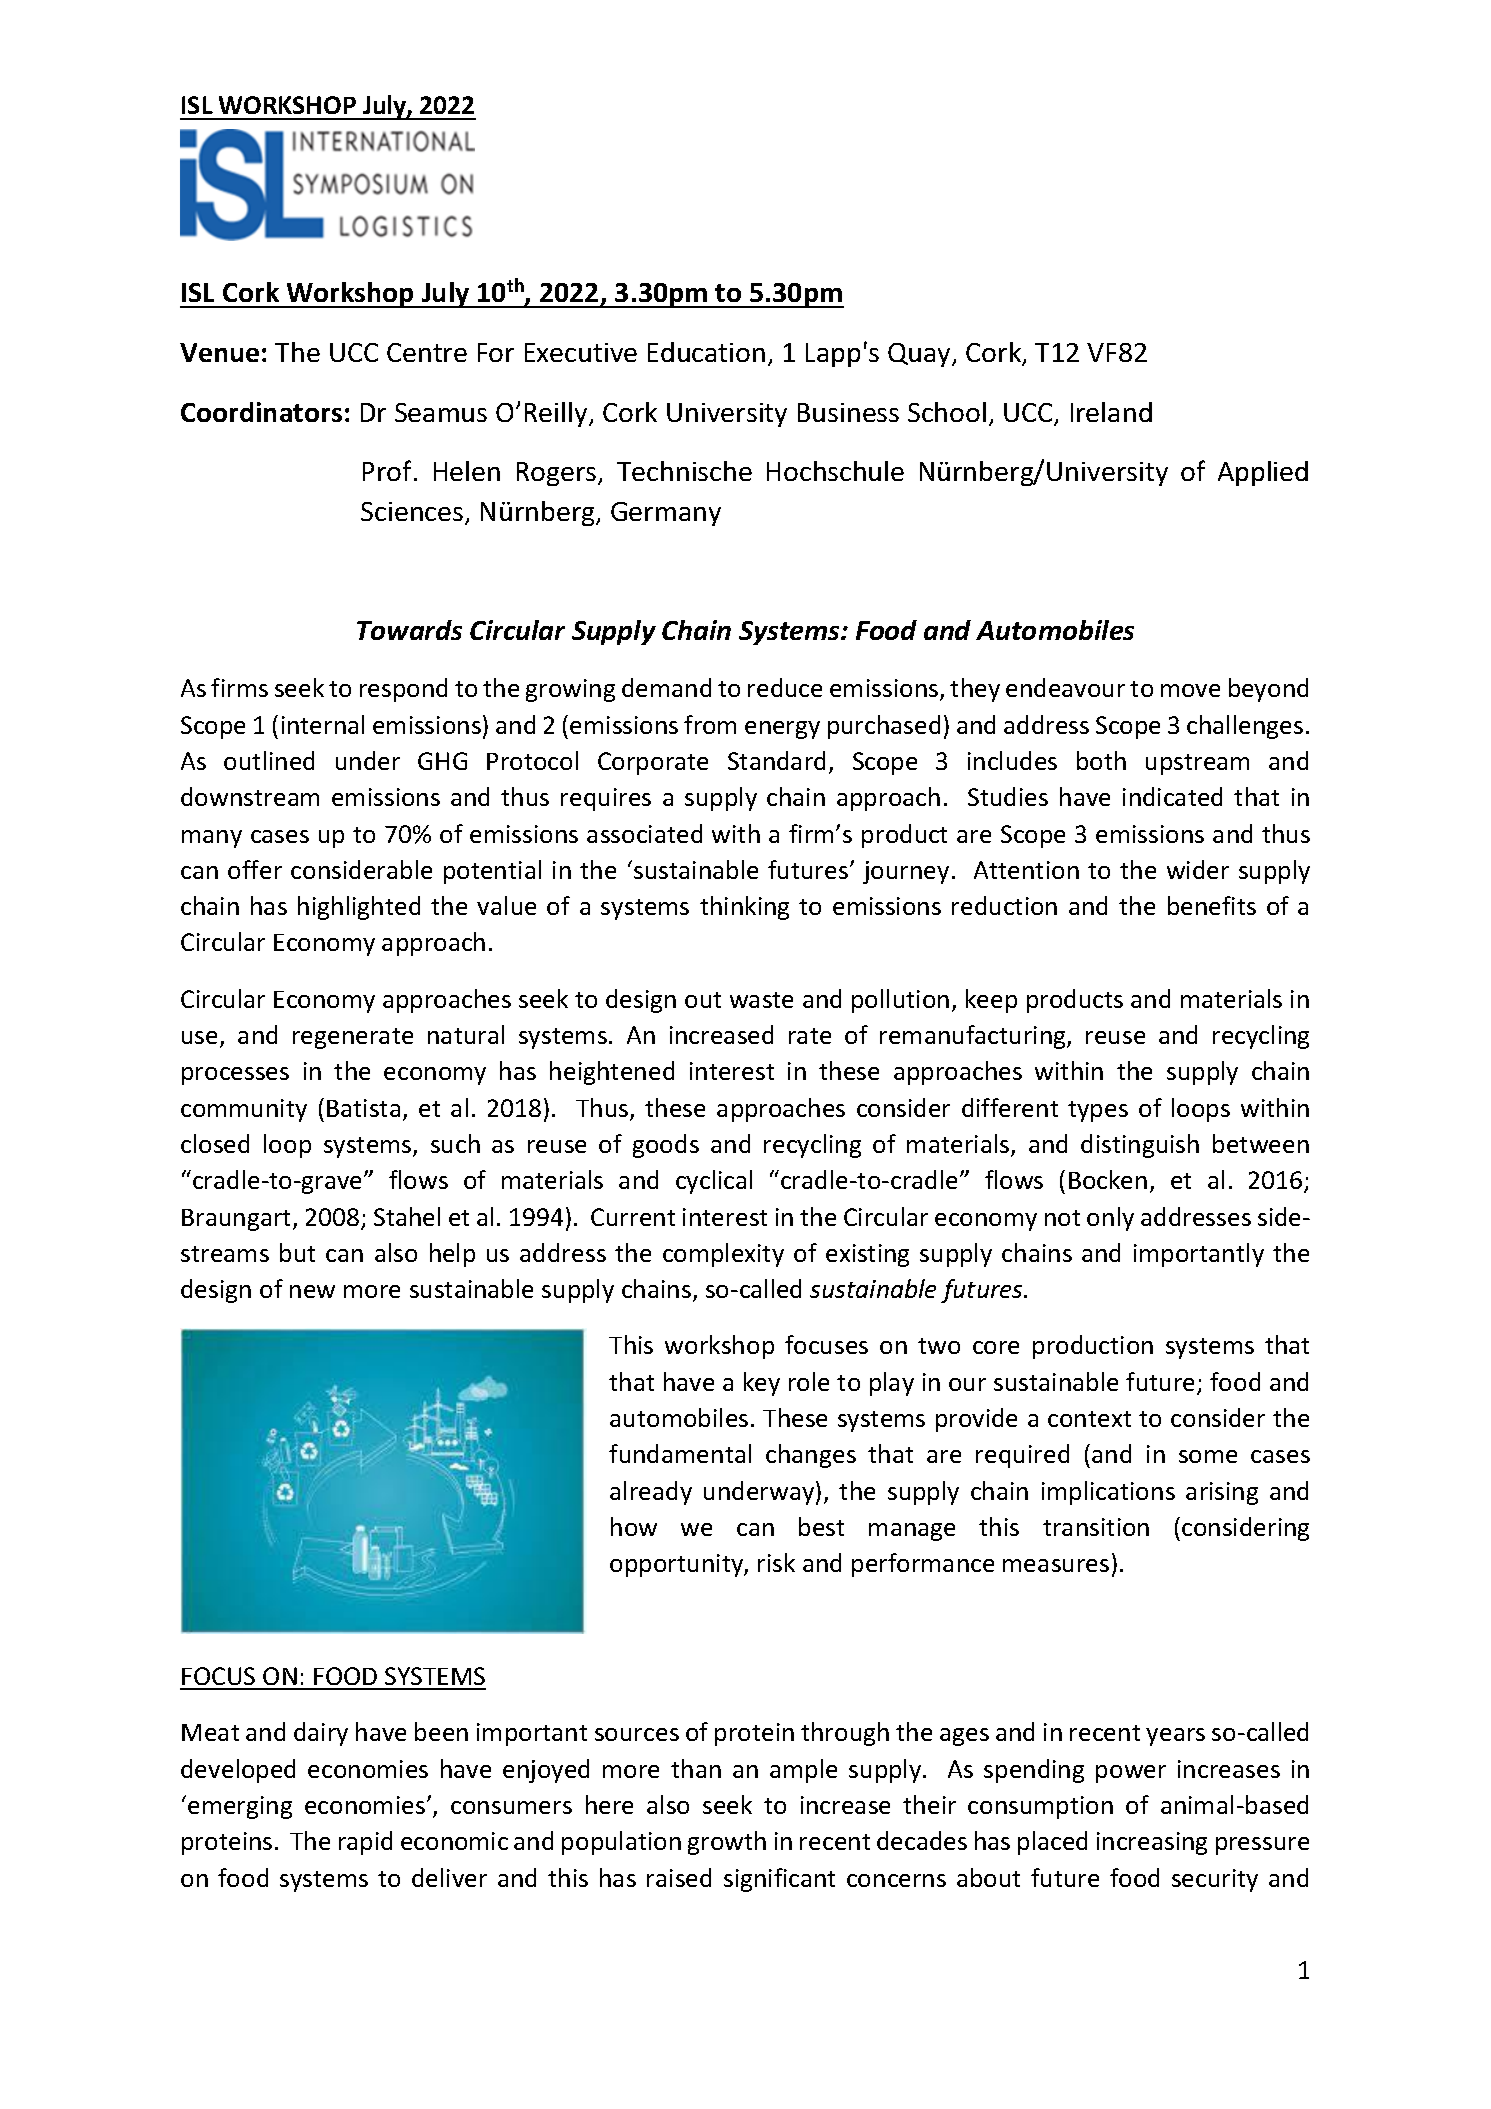 The image size is (1491, 2109). Describe the element at coordinates (312, 1291) in the page. I see `new` at that location.
